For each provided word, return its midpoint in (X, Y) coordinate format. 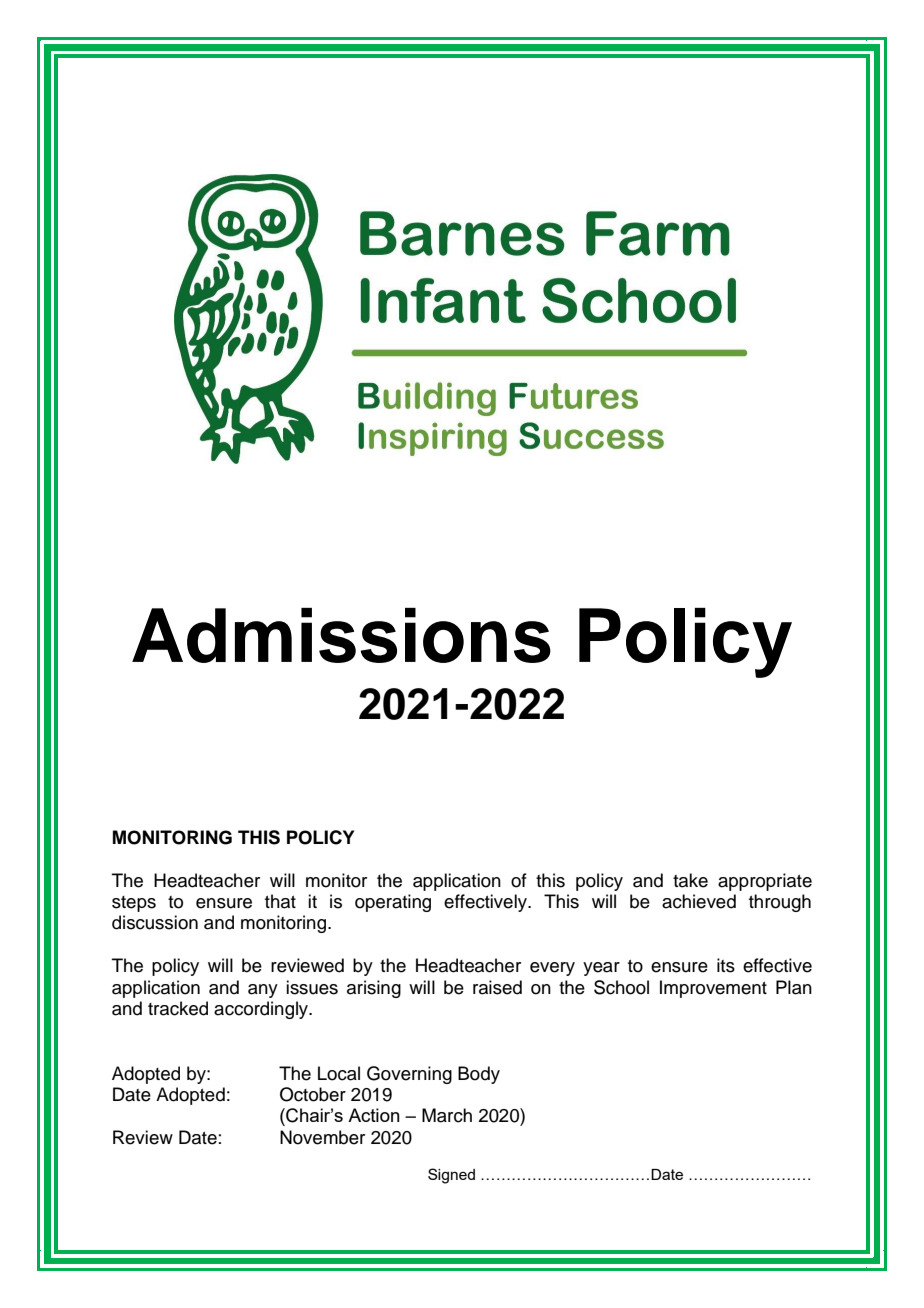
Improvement (713, 989)
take (690, 880)
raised (497, 987)
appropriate (765, 882)
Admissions (341, 635)
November (322, 1137)
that (280, 901)
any (263, 991)
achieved (699, 901)
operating (393, 903)
